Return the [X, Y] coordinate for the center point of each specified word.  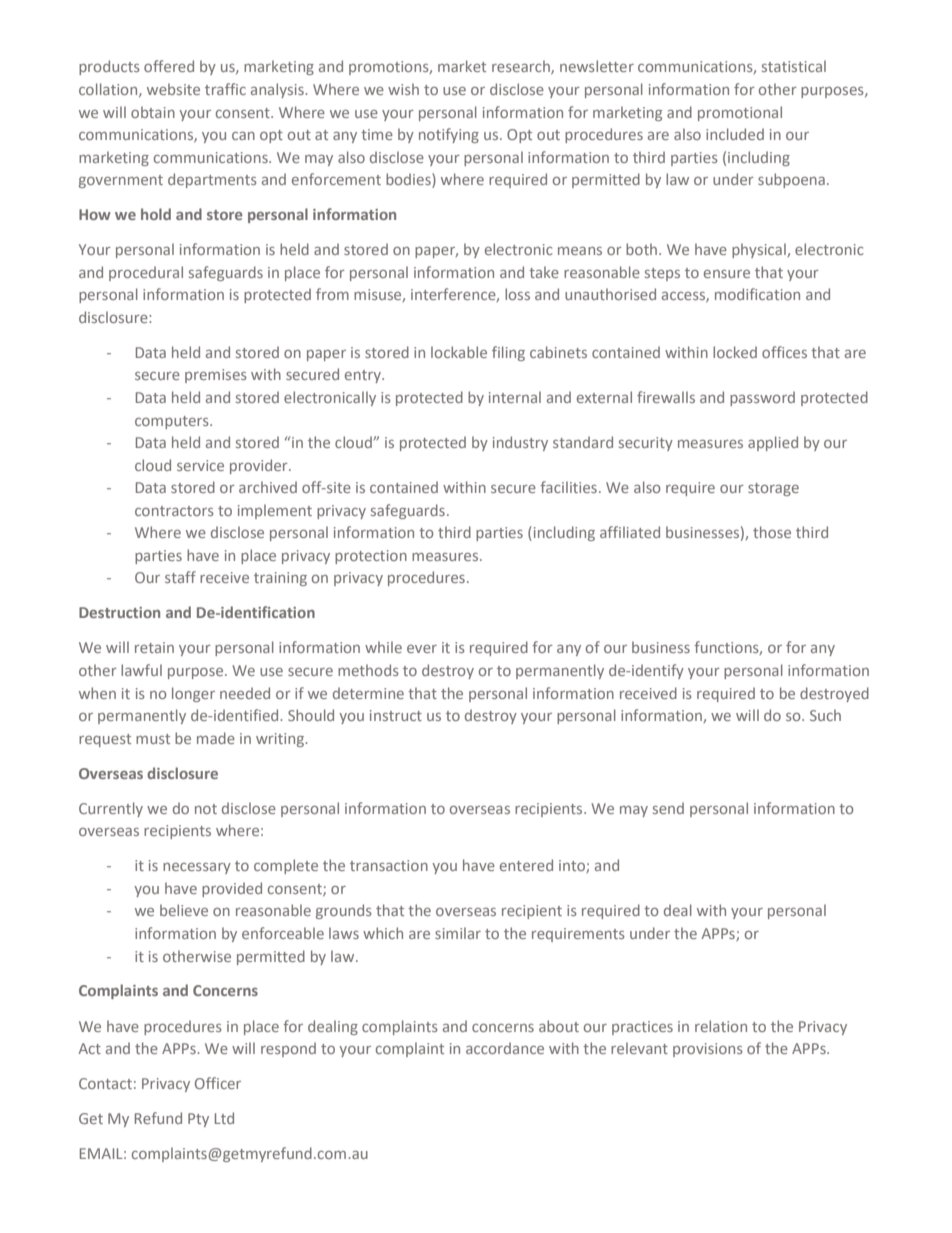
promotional [740, 113]
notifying [449, 135]
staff [180, 577]
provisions [708, 1050]
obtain [153, 112]
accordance [505, 1048]
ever [422, 649]
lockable [459, 352]
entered [526, 865]
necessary [197, 868]
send [668, 808]
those [772, 532]
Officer [218, 1083]
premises [216, 376]
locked [735, 352]
